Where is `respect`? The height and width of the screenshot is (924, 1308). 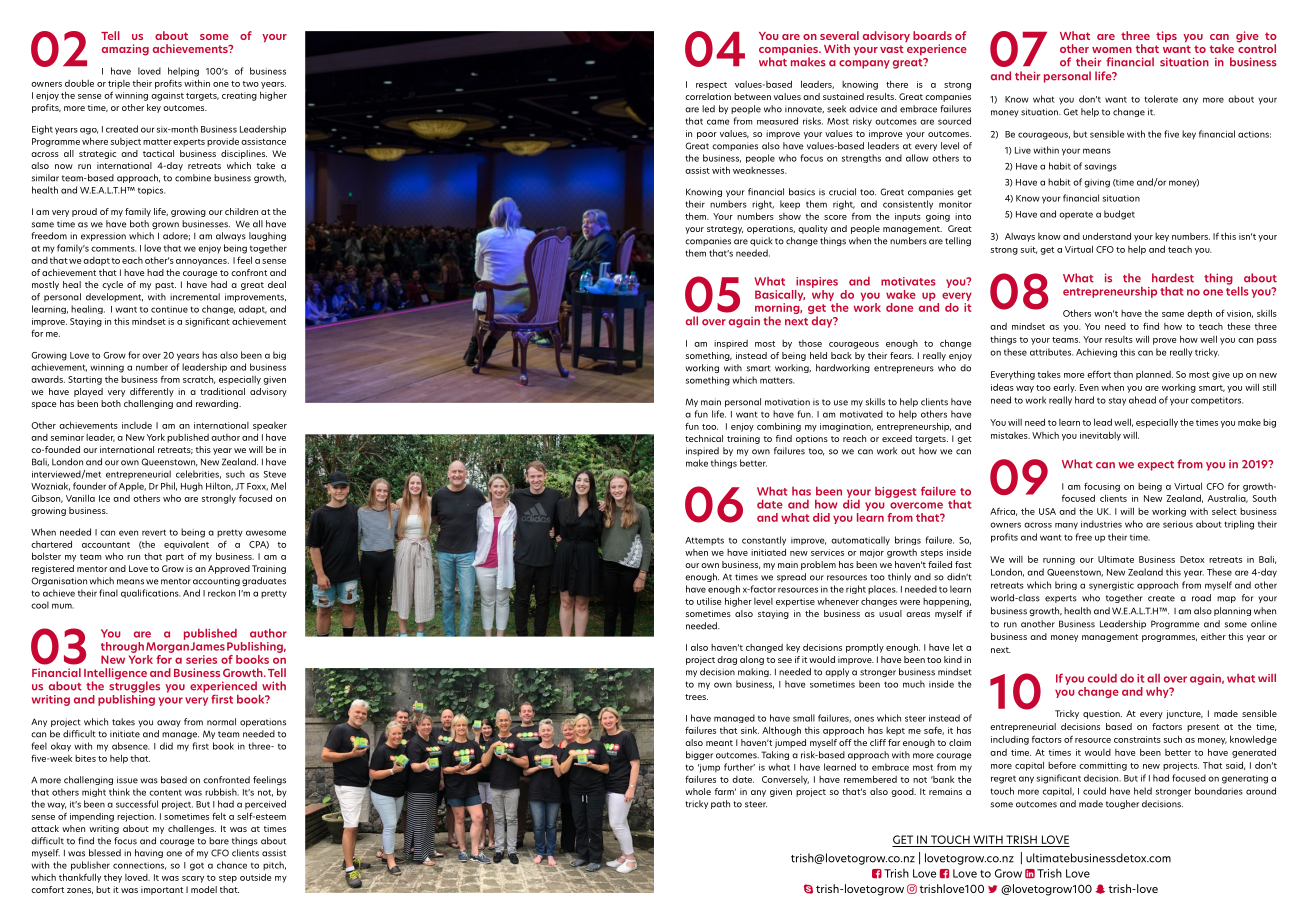
respect is located at coordinates (711, 86).
